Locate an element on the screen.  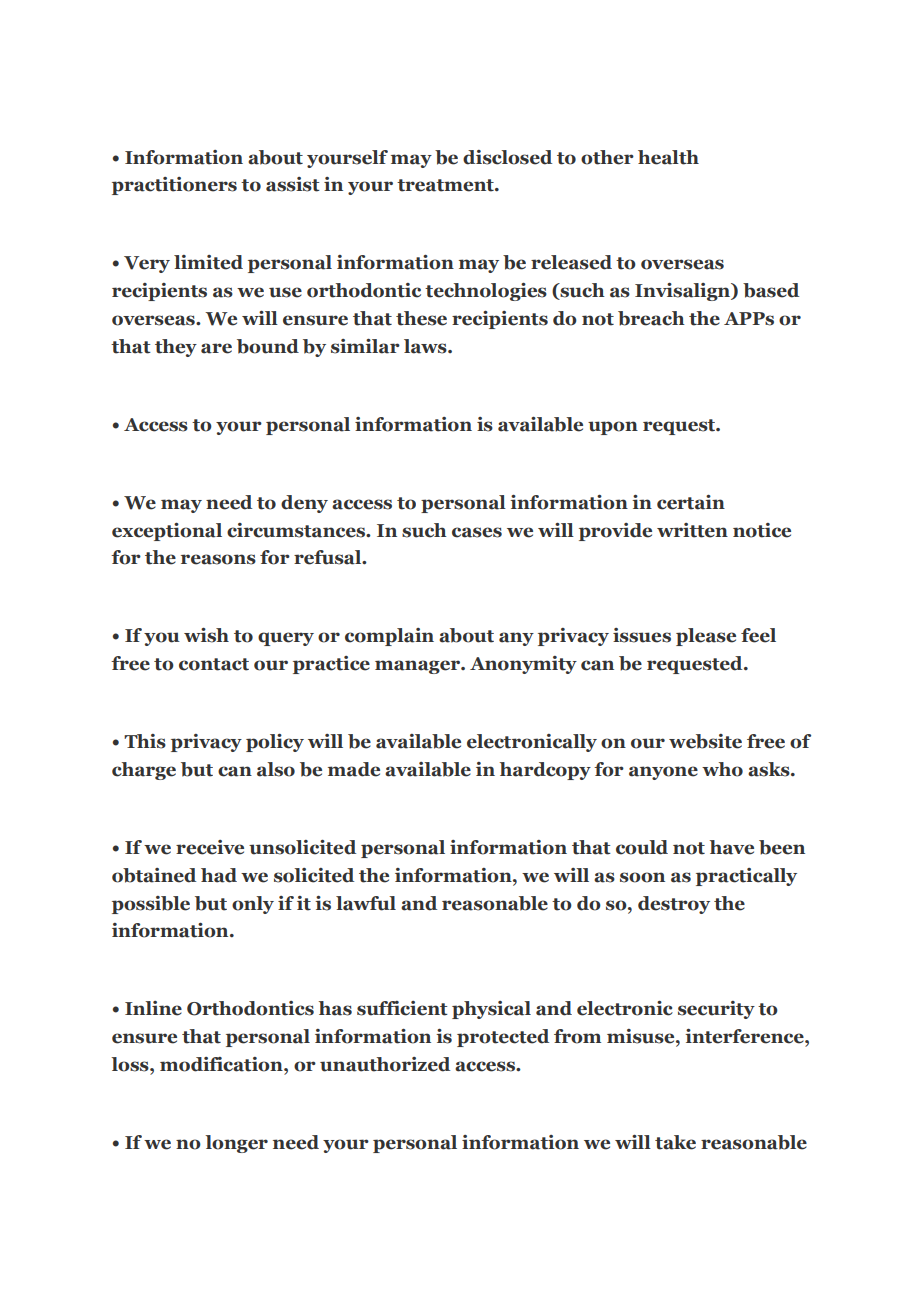
please is located at coordinates (706, 637).
